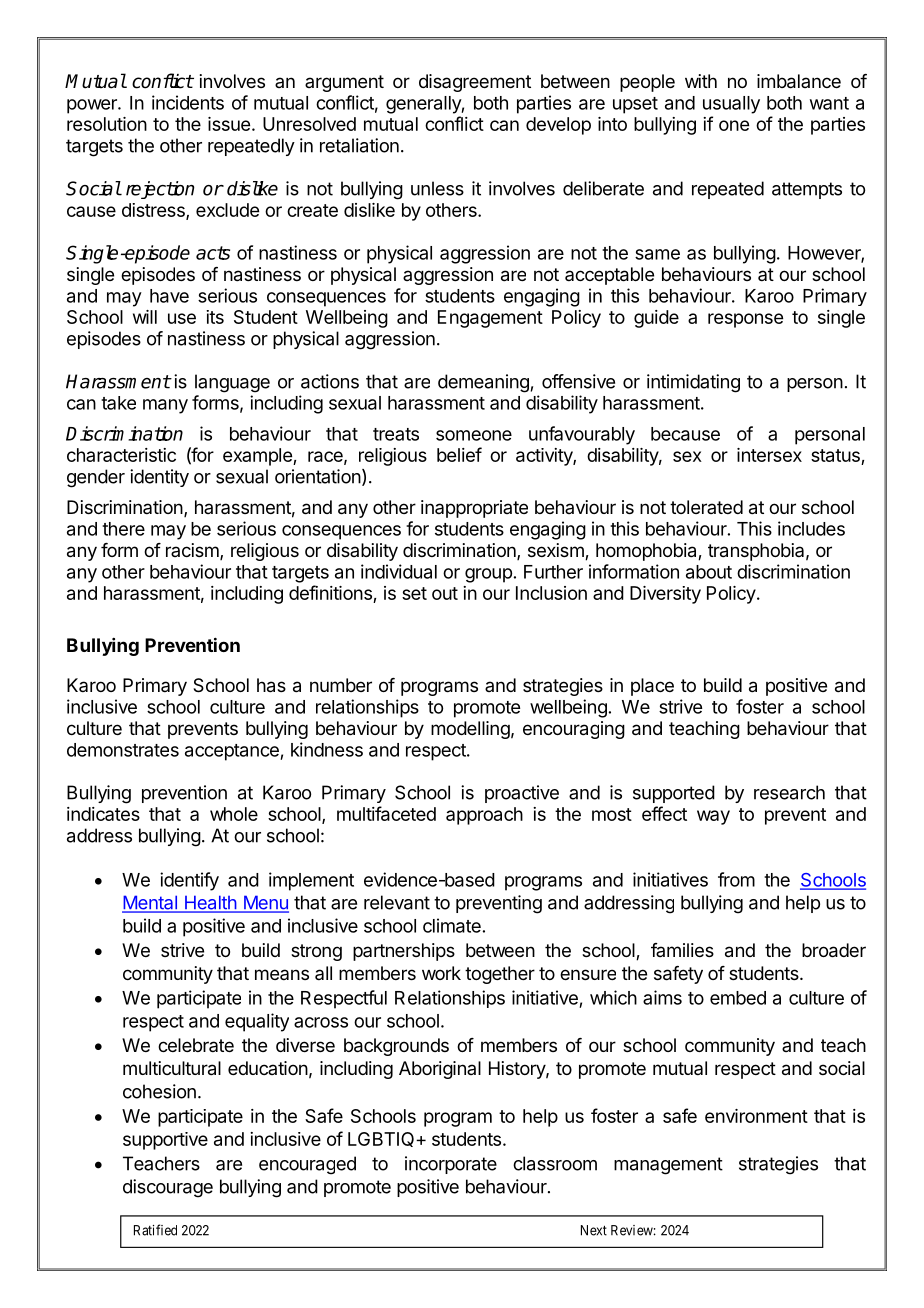 The height and width of the screenshot is (1308, 924). I want to click on place, so click(652, 687).
